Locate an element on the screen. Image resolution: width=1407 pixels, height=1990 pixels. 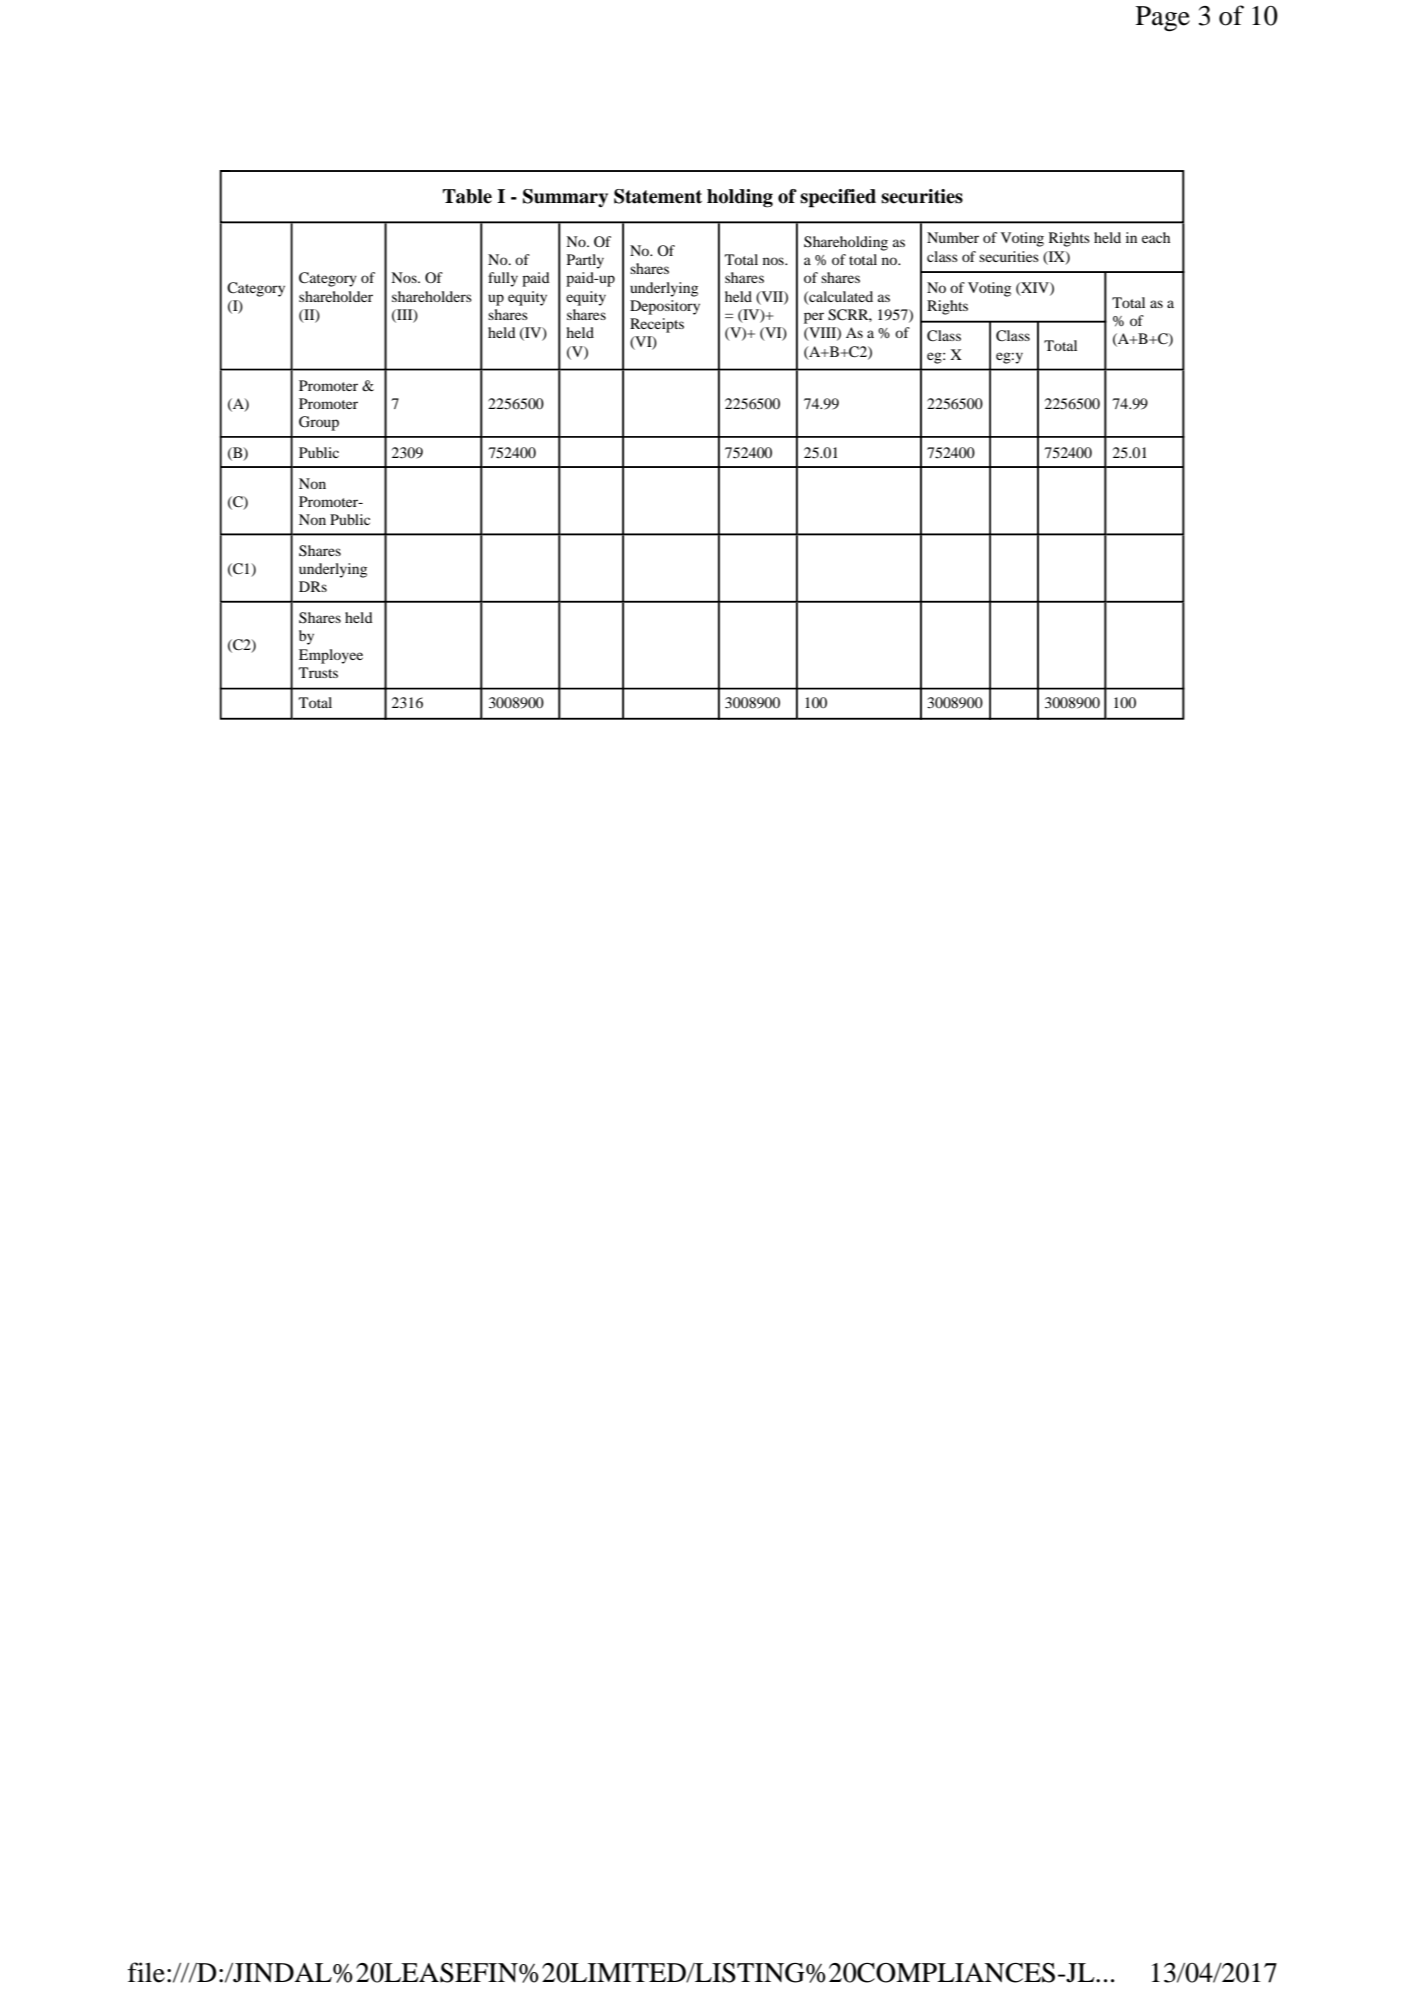
Receipts is located at coordinates (657, 325).
